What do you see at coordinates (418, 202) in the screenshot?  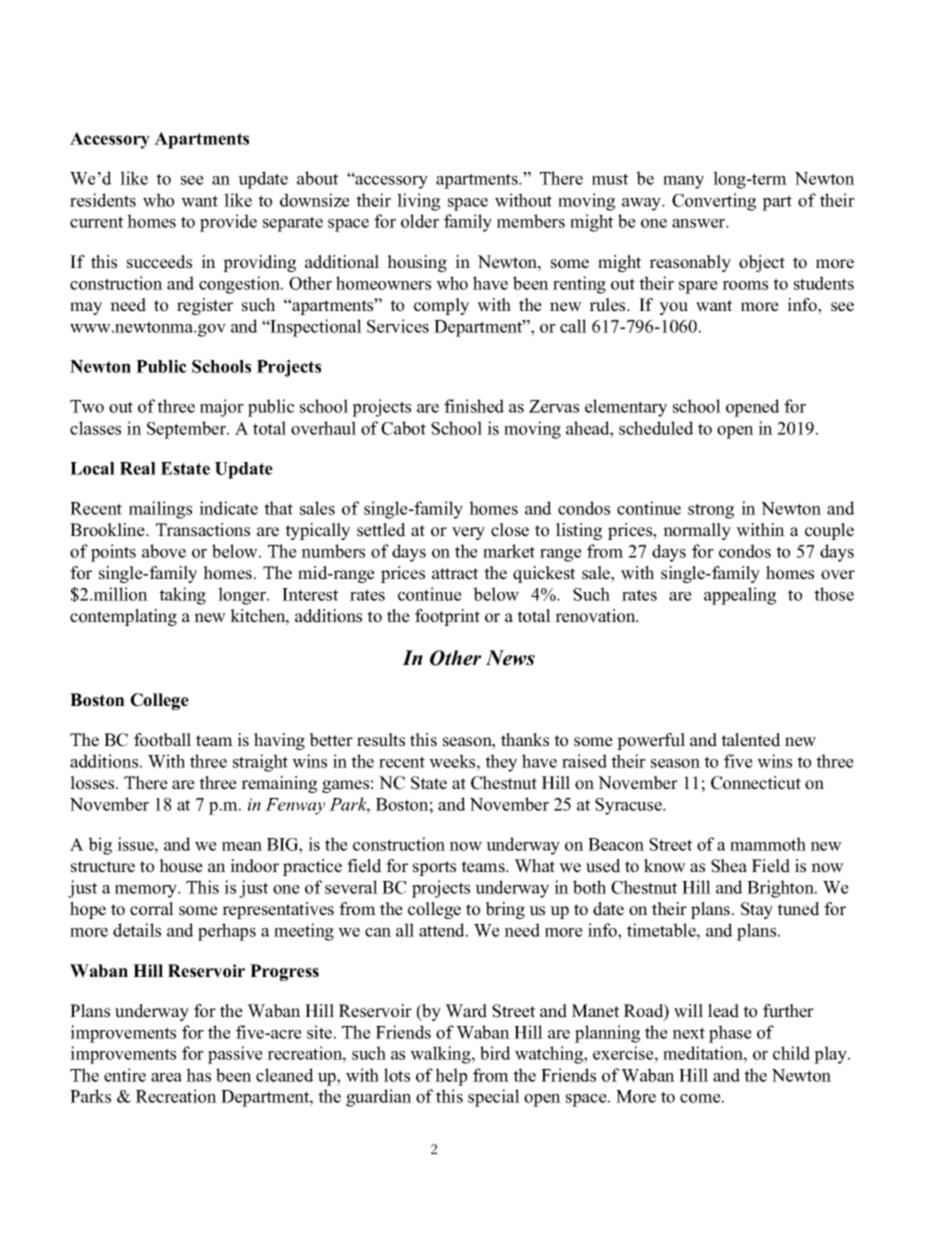 I see `living` at bounding box center [418, 202].
